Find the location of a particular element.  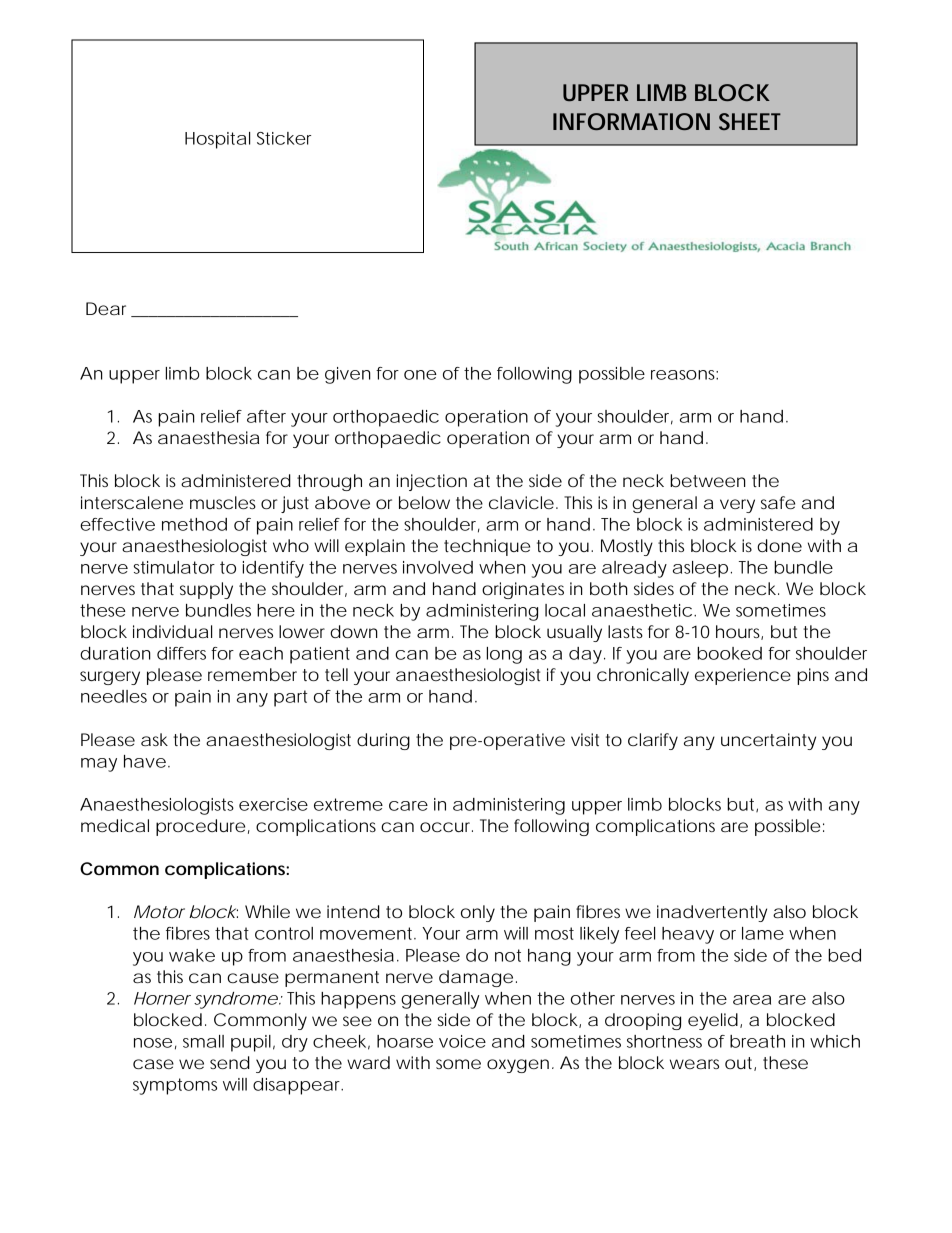

occur is located at coordinates (446, 827).
